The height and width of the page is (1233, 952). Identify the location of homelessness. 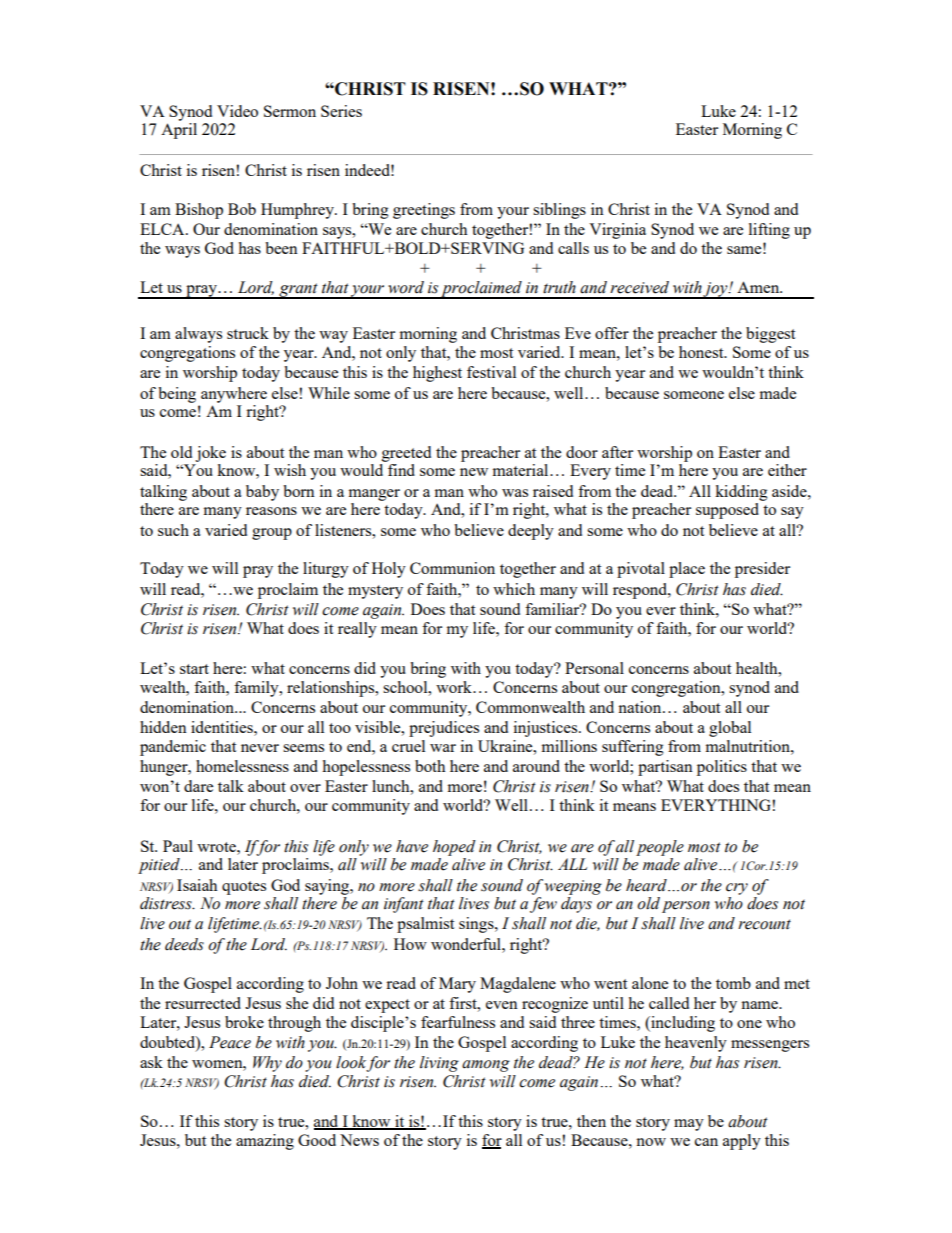
(242, 766).
